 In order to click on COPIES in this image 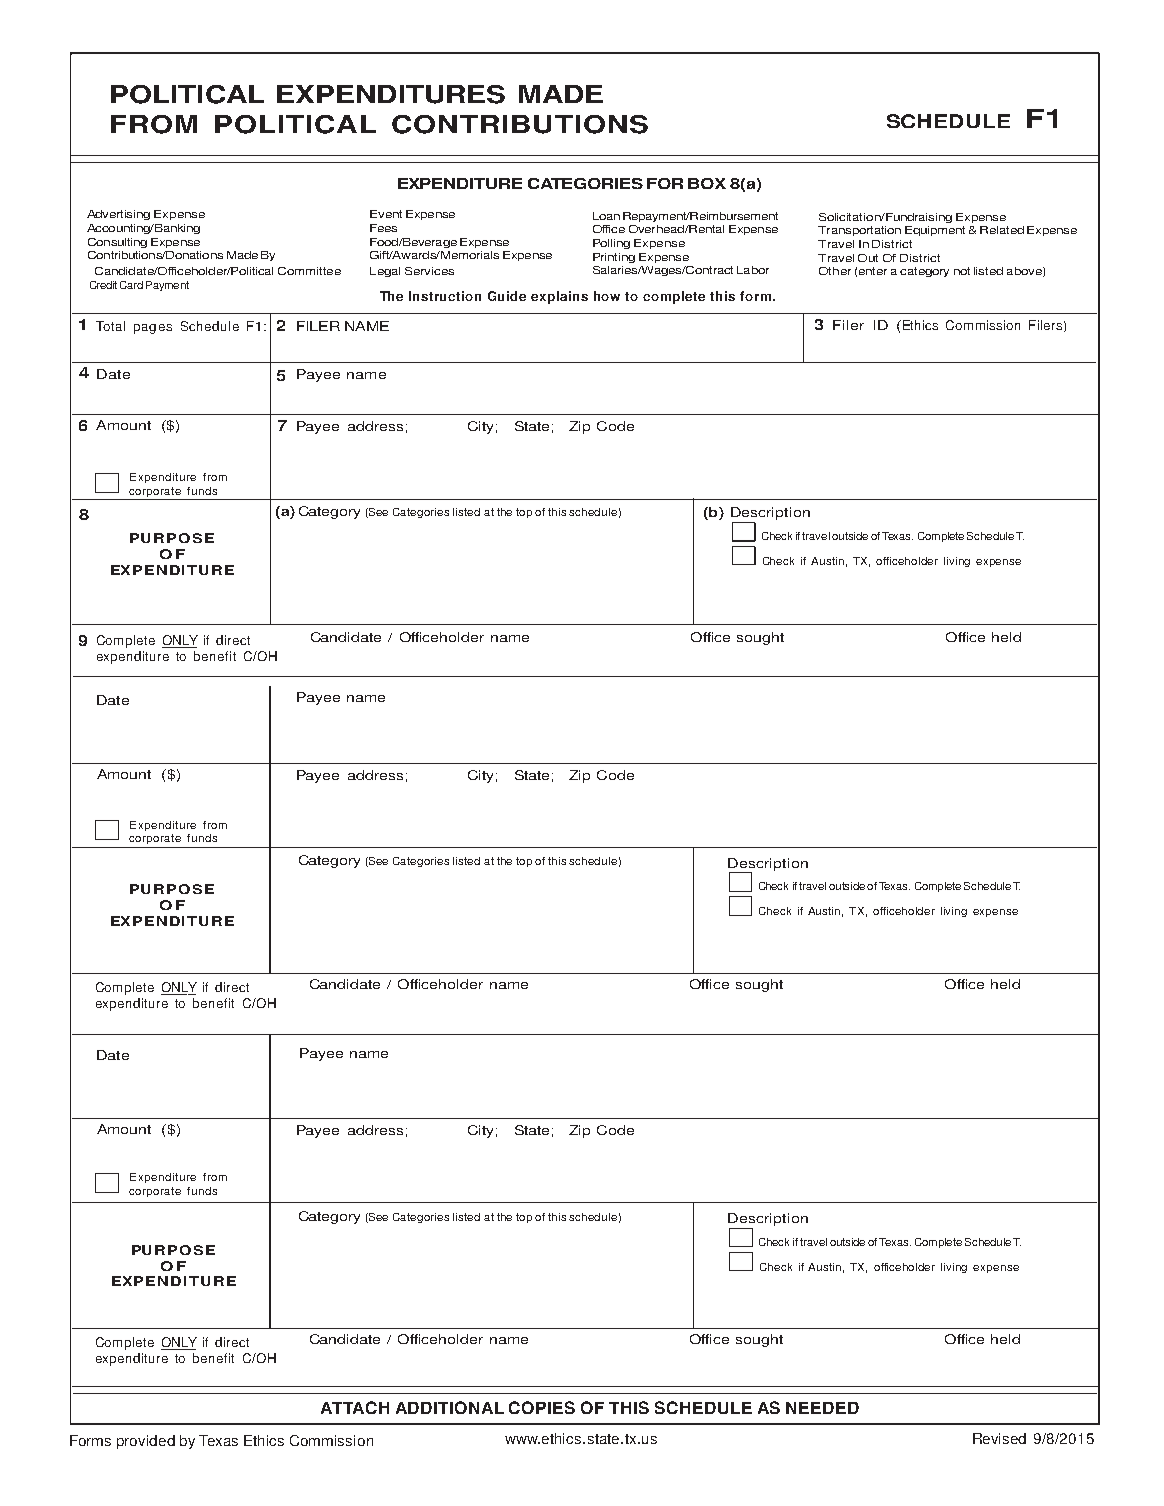, I will do `click(542, 1407)`.
